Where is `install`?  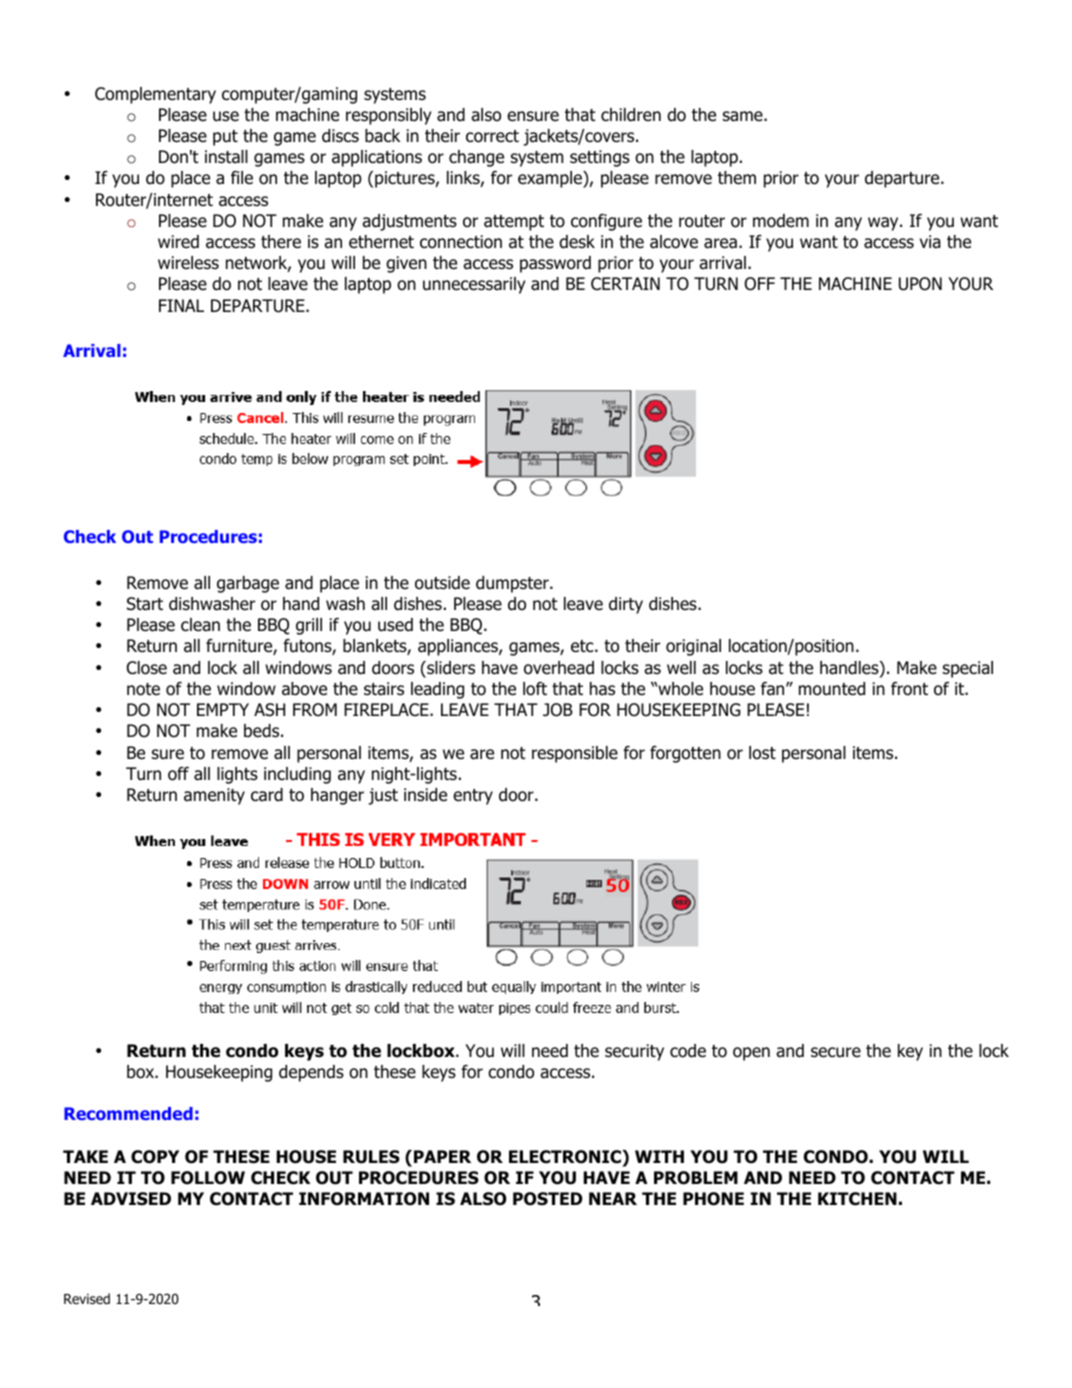 install is located at coordinates (226, 157).
